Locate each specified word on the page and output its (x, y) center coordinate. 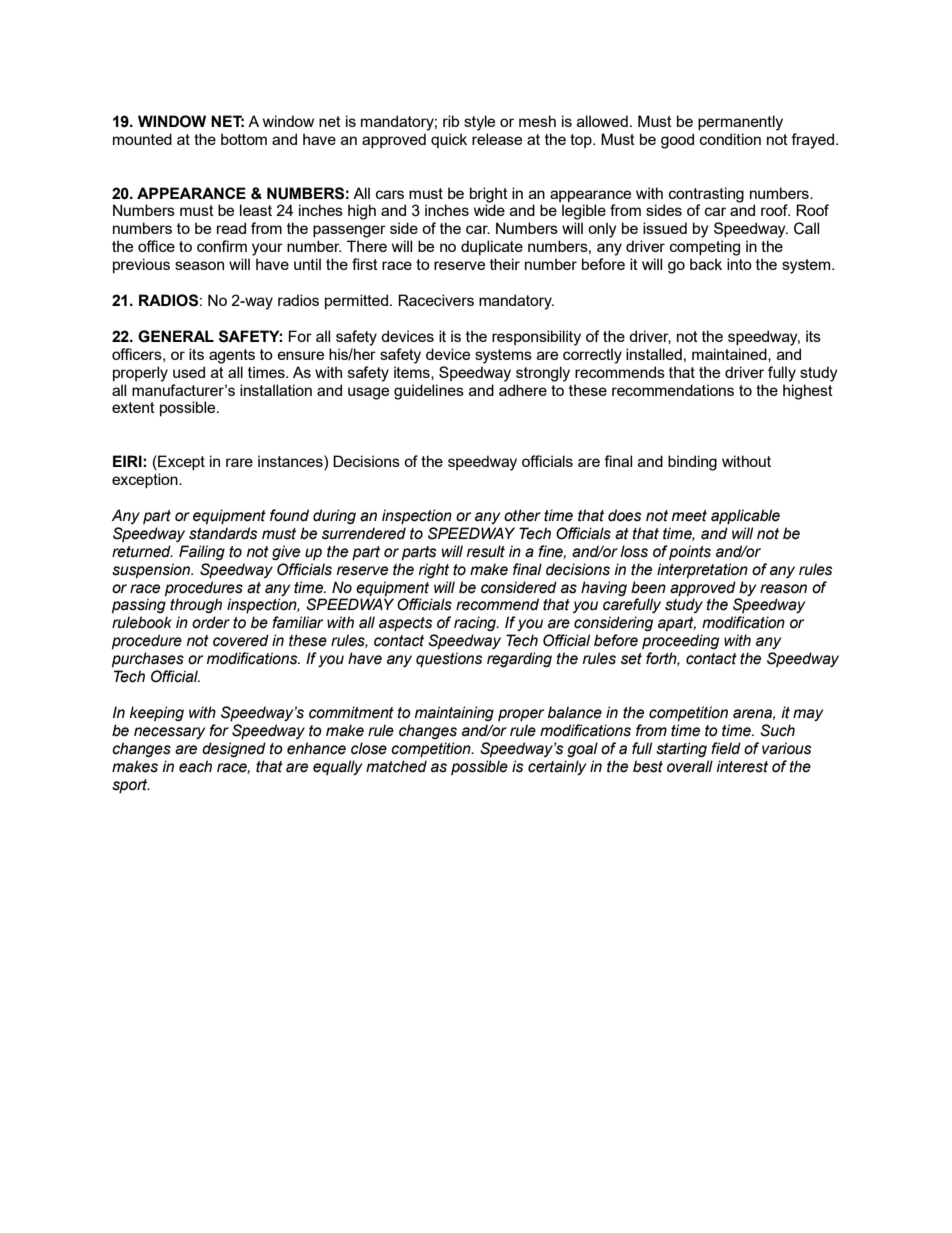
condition (730, 139)
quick (449, 140)
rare (239, 462)
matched (396, 766)
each (195, 766)
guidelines (429, 392)
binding (692, 463)
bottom (244, 139)
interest (742, 766)
